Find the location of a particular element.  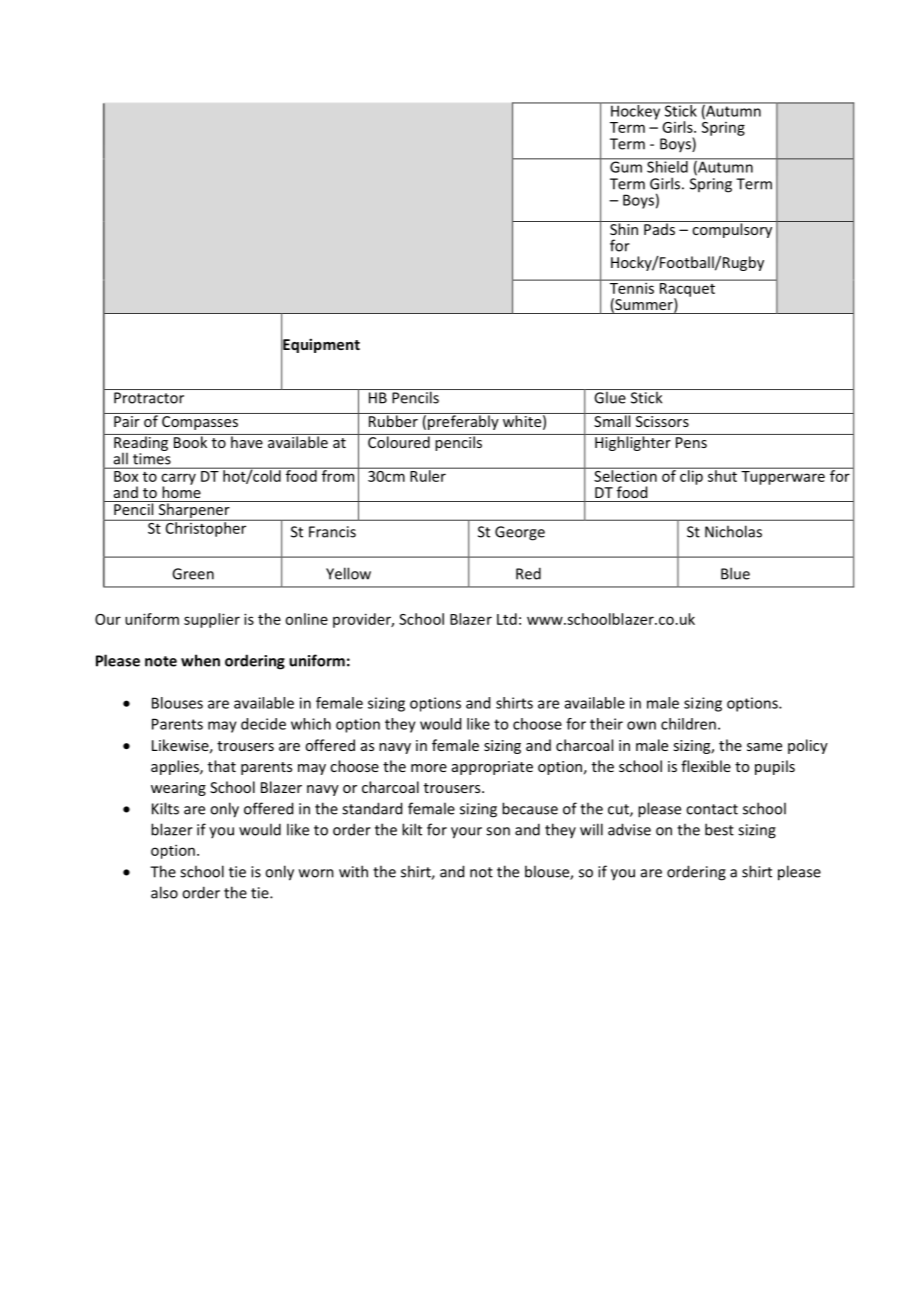

Gum is located at coordinates (626, 166).
